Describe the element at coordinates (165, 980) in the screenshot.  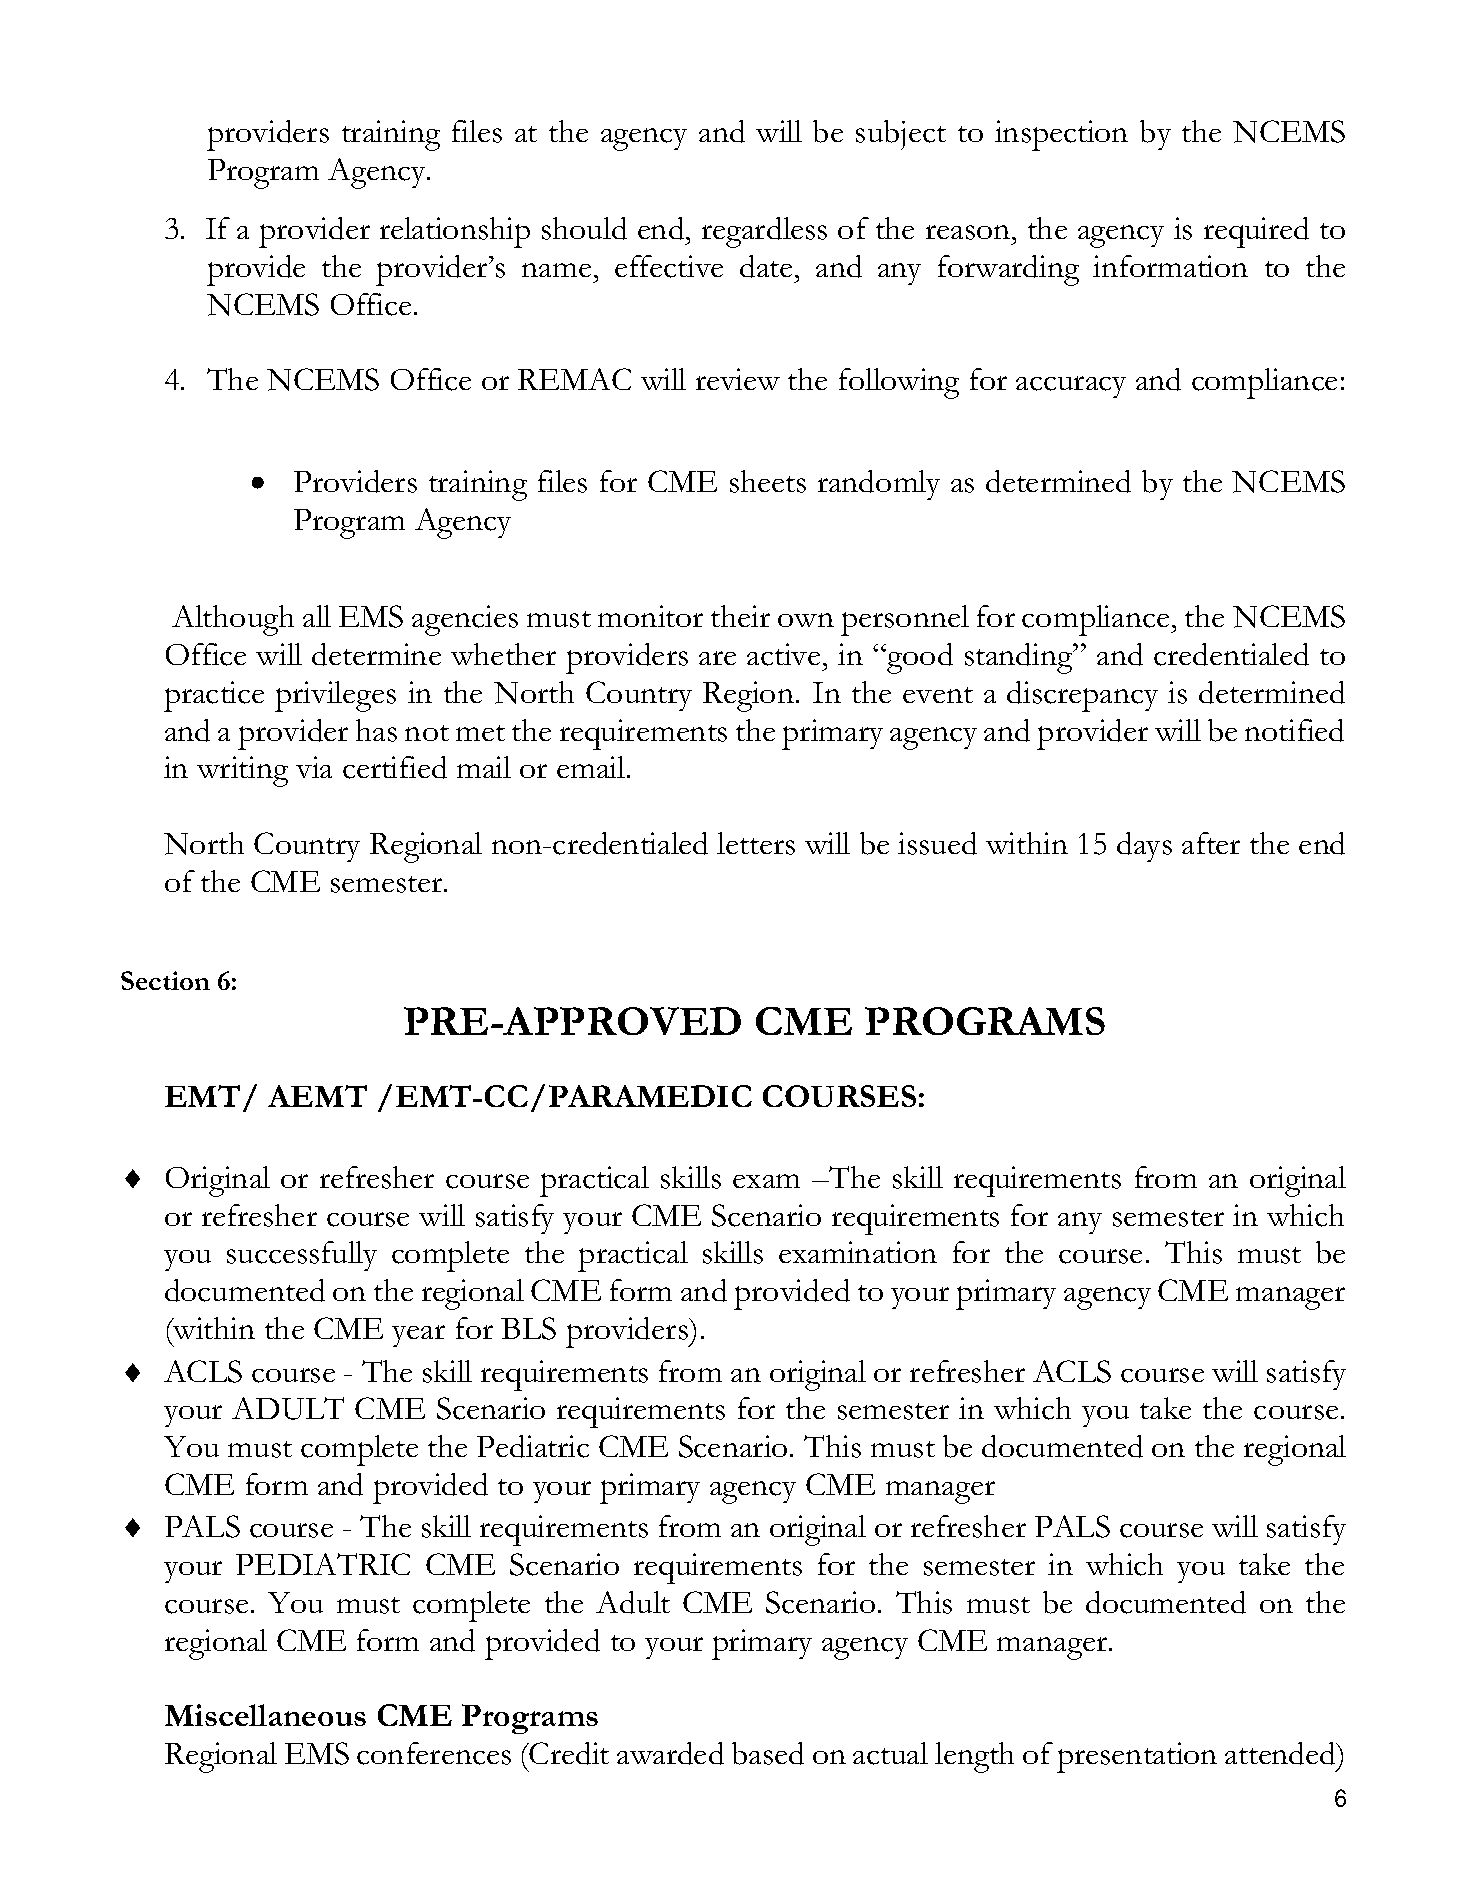
I see `Section` at that location.
